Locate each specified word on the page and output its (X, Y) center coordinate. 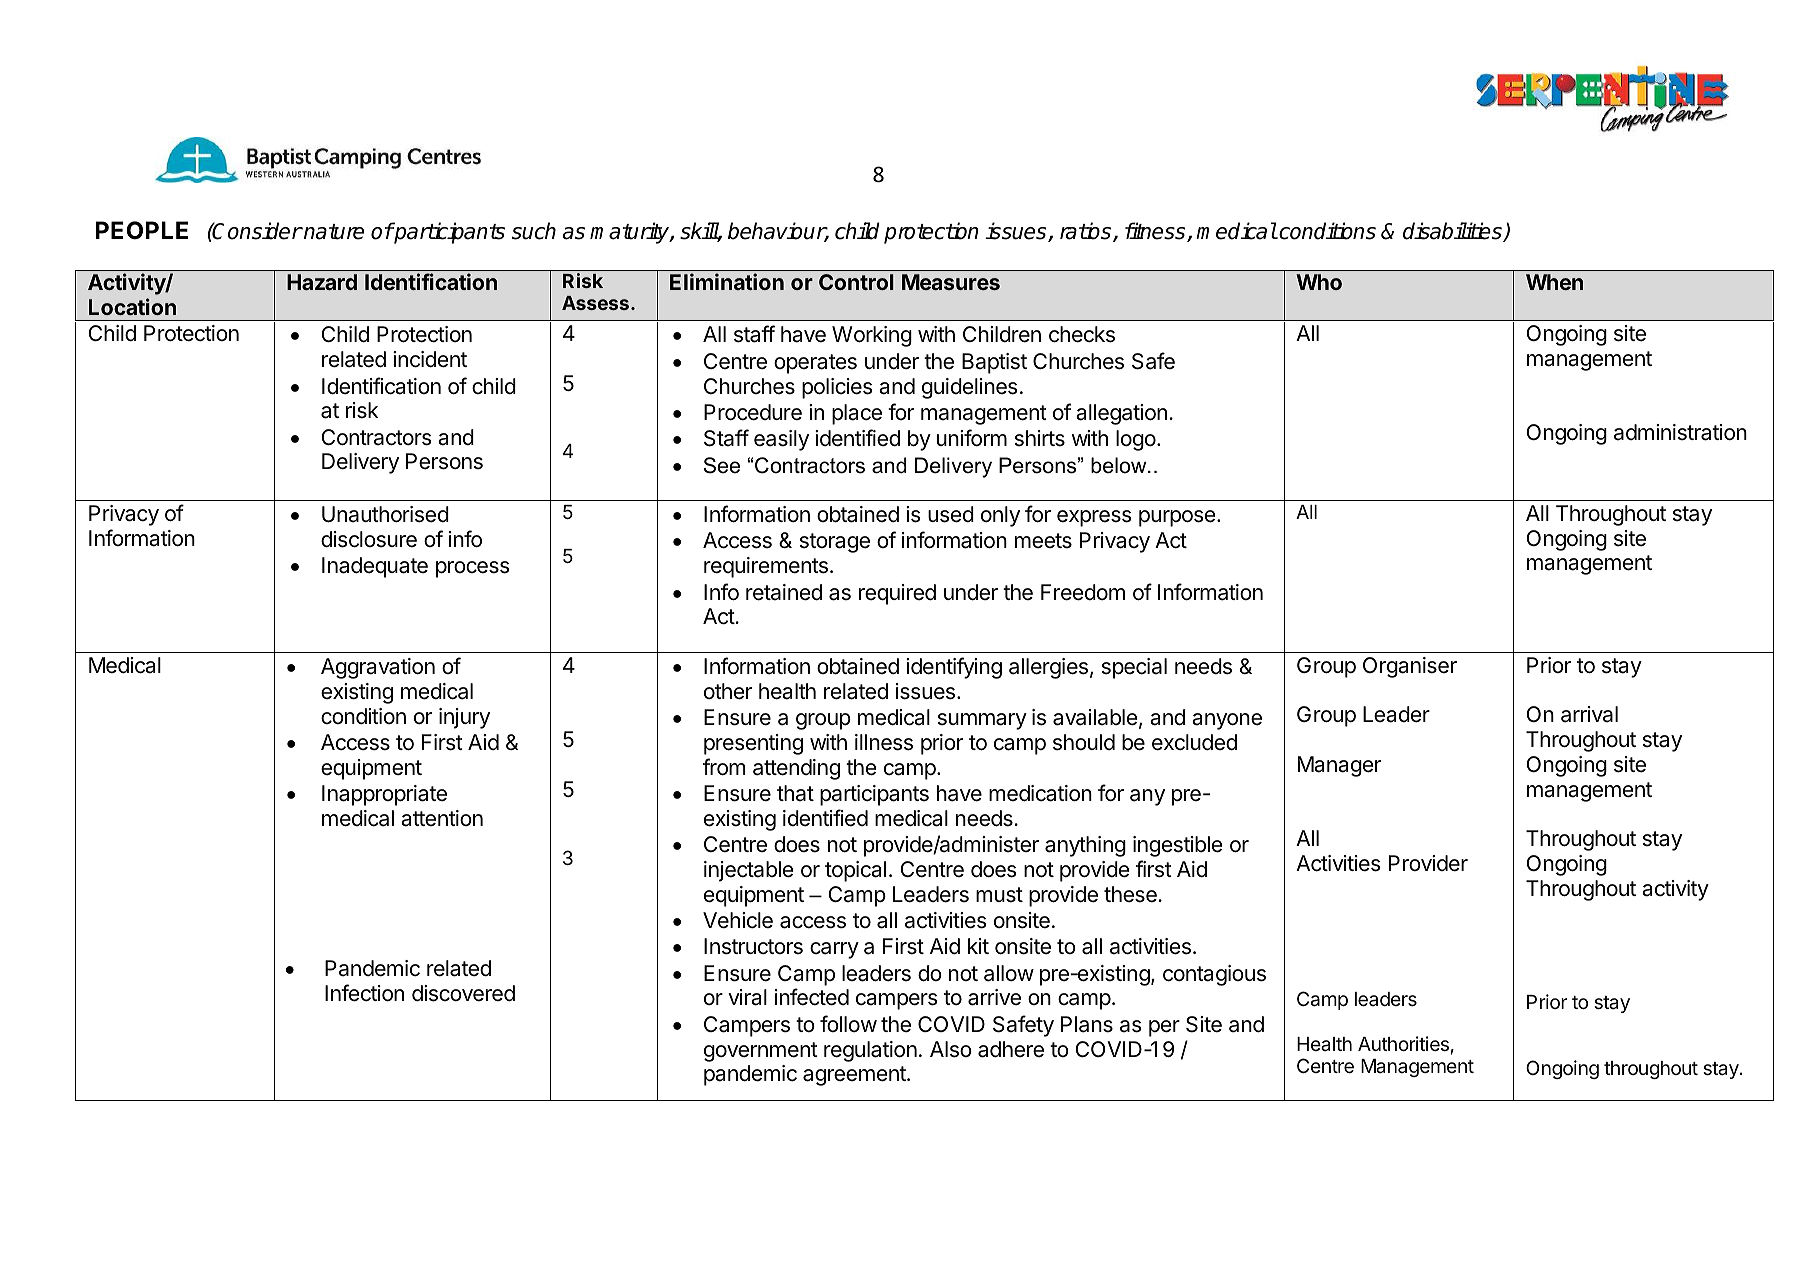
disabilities (1453, 232)
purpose (1178, 518)
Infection (364, 993)
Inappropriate (384, 795)
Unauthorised (385, 514)
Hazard (322, 282)
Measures (951, 282)
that (795, 793)
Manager (1339, 766)
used (951, 514)
